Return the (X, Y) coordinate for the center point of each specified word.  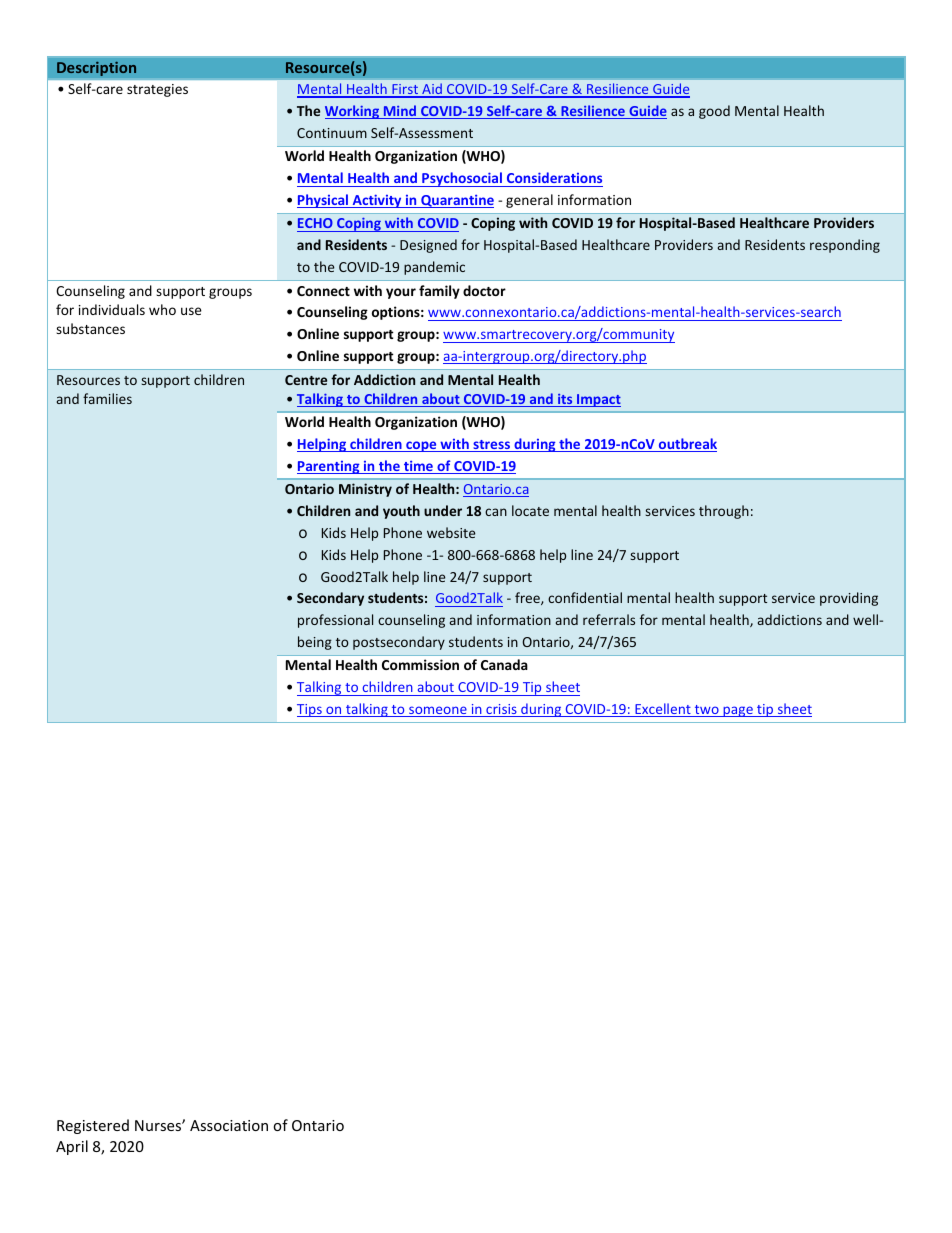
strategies (157, 90)
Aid (432, 90)
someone (438, 711)
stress (492, 446)
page (738, 711)
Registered (93, 1126)
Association (229, 1125)
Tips (310, 710)
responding (845, 246)
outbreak (687, 445)
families (107, 398)
